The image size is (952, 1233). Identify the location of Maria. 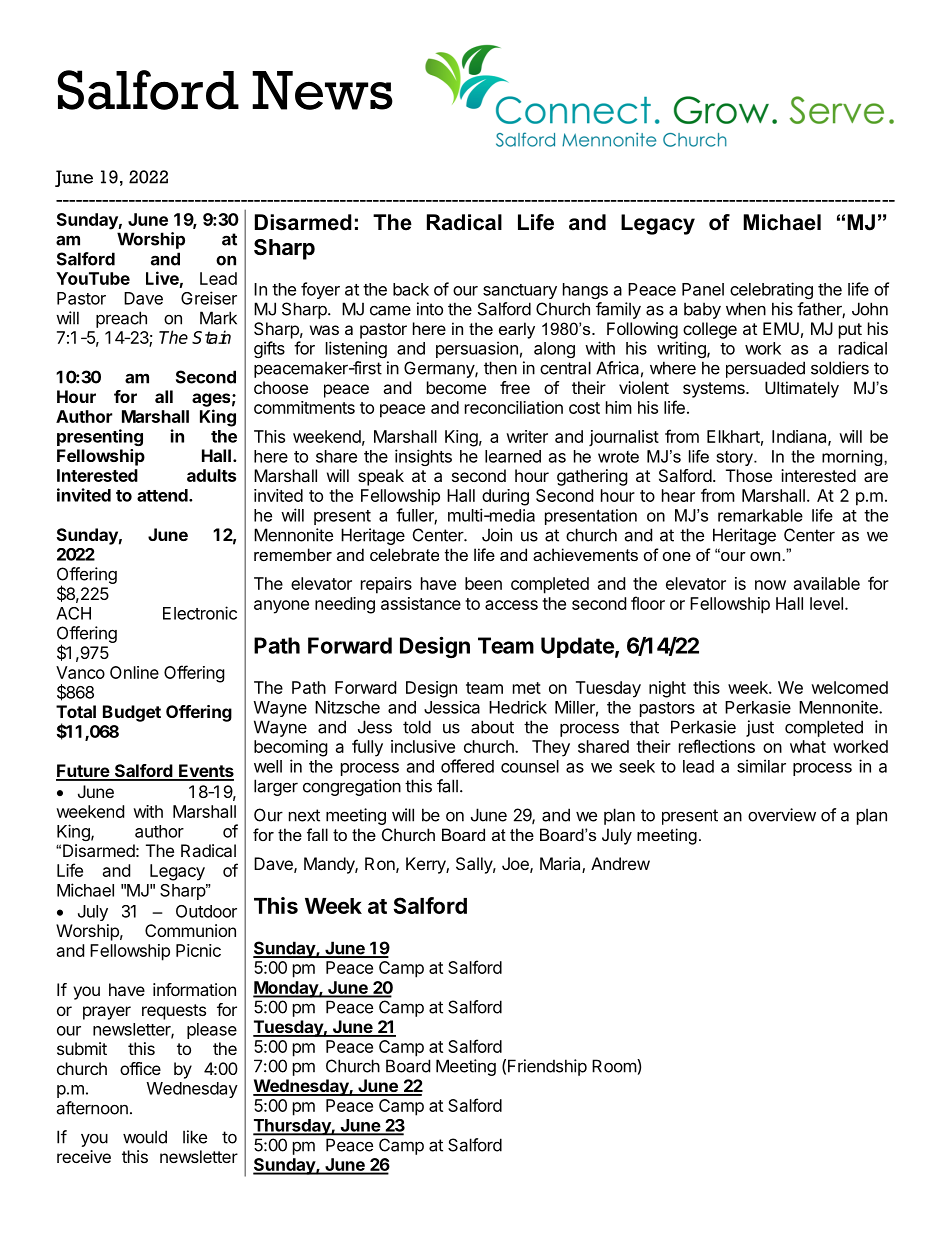
(561, 865).
